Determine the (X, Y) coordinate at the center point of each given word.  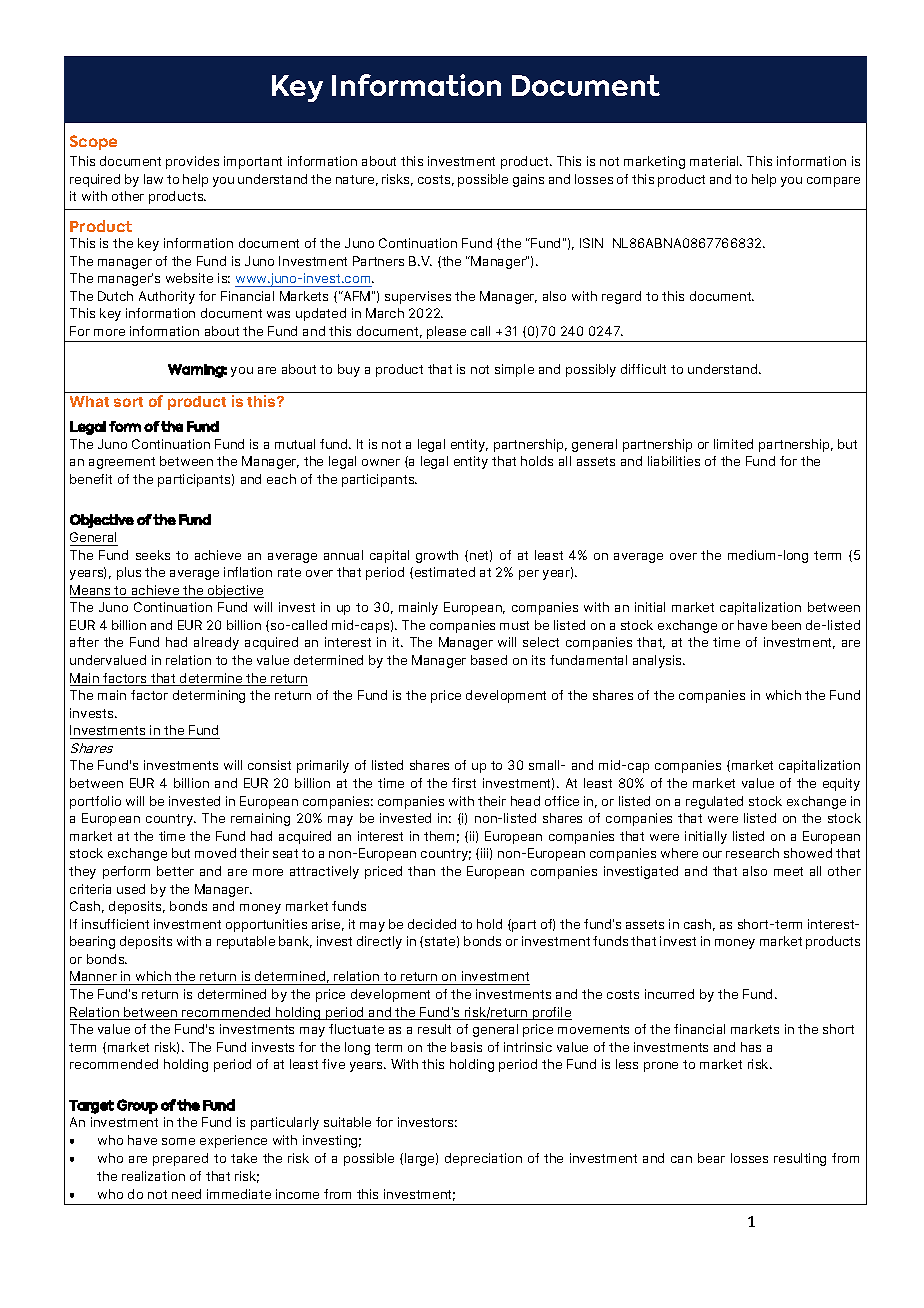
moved (215, 853)
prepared (180, 1159)
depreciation (483, 1159)
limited (733, 444)
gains (528, 180)
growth (437, 556)
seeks (153, 555)
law (153, 179)
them (439, 836)
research (752, 853)
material (715, 161)
